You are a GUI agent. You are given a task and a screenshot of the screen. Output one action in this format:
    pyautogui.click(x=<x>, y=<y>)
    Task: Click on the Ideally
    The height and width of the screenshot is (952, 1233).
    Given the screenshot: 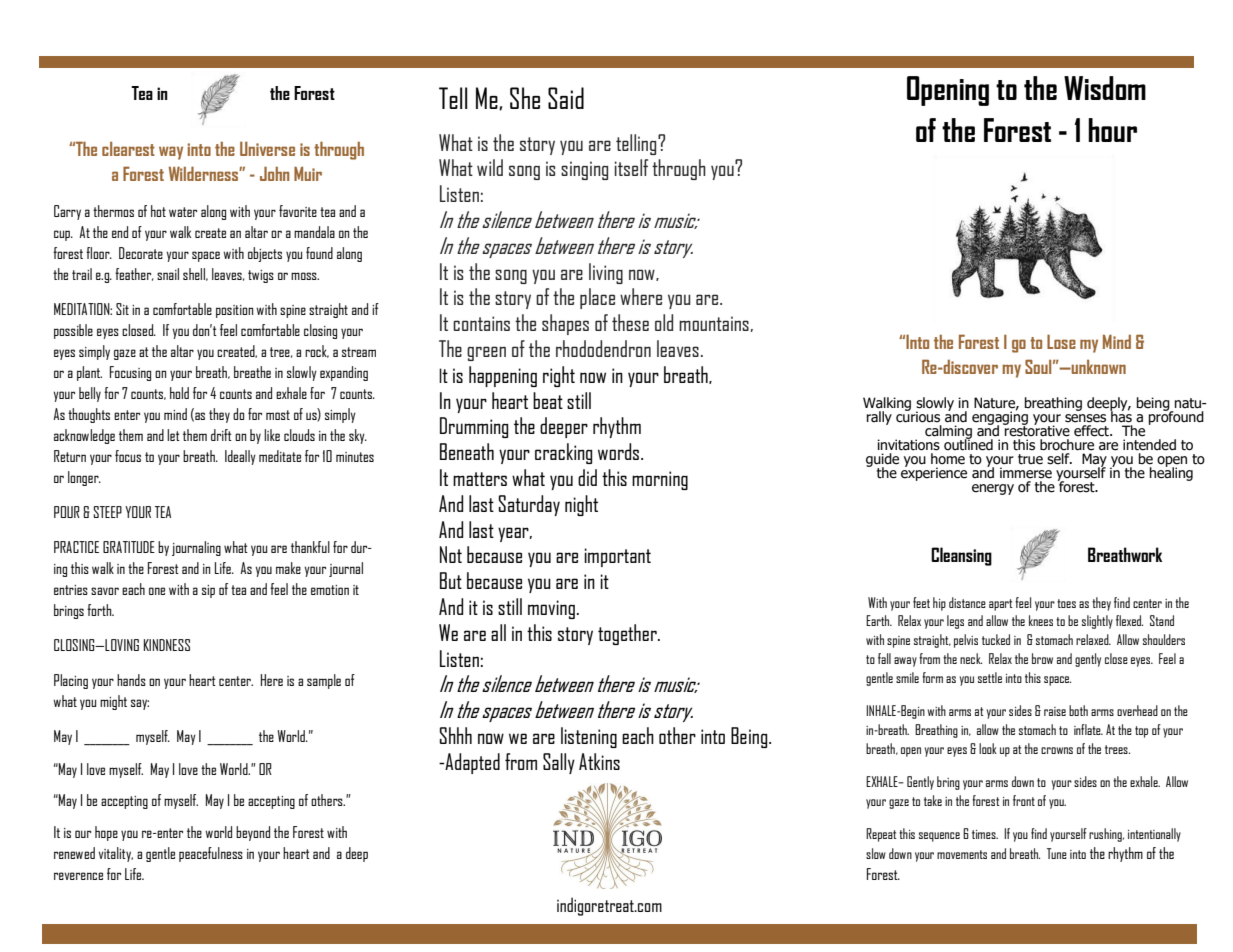 What is the action you would take?
    pyautogui.click(x=240, y=457)
